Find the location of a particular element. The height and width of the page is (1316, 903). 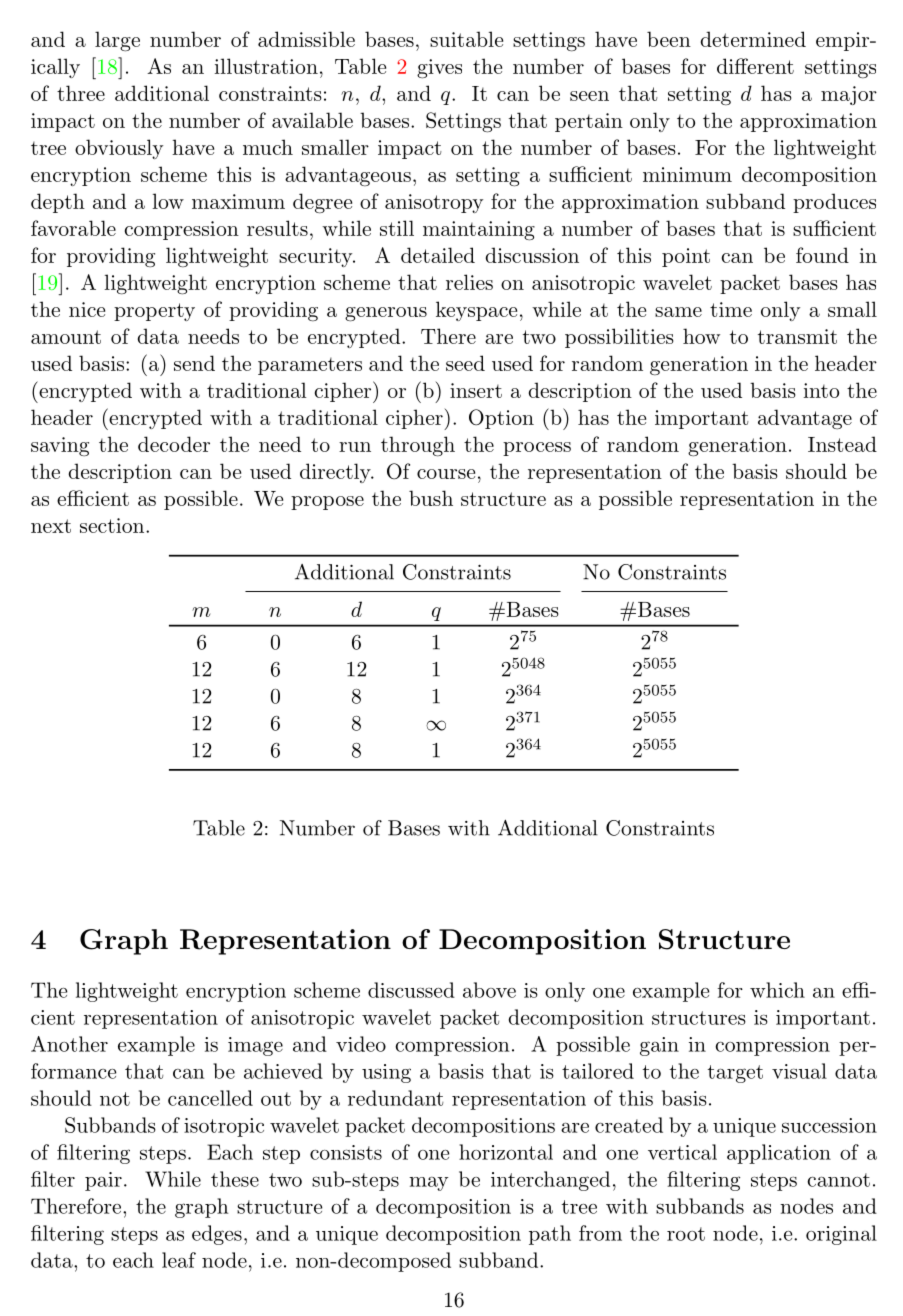

decoder is located at coordinates (174, 444).
